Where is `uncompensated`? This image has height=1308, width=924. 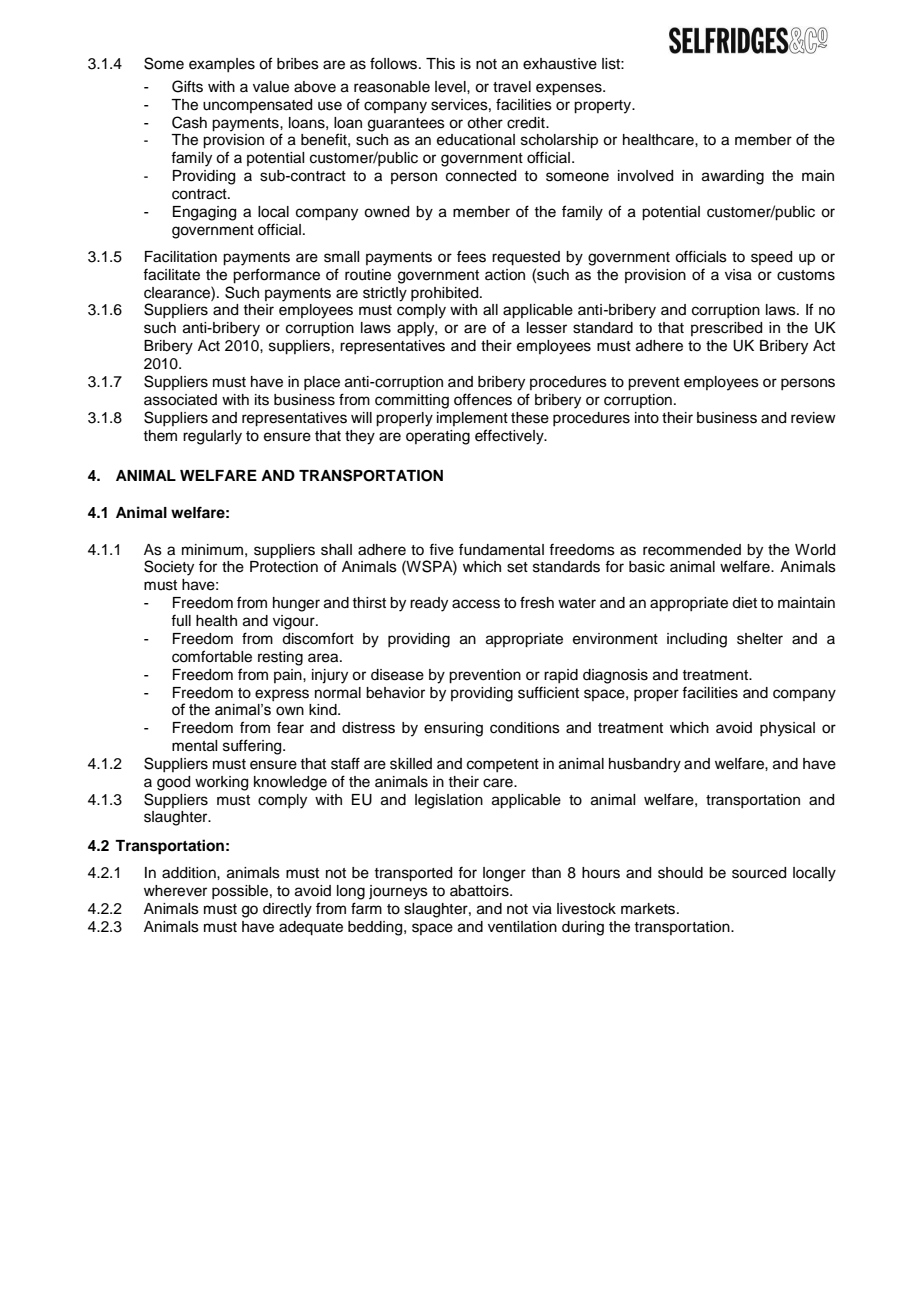 uncompensated is located at coordinates (257, 106).
